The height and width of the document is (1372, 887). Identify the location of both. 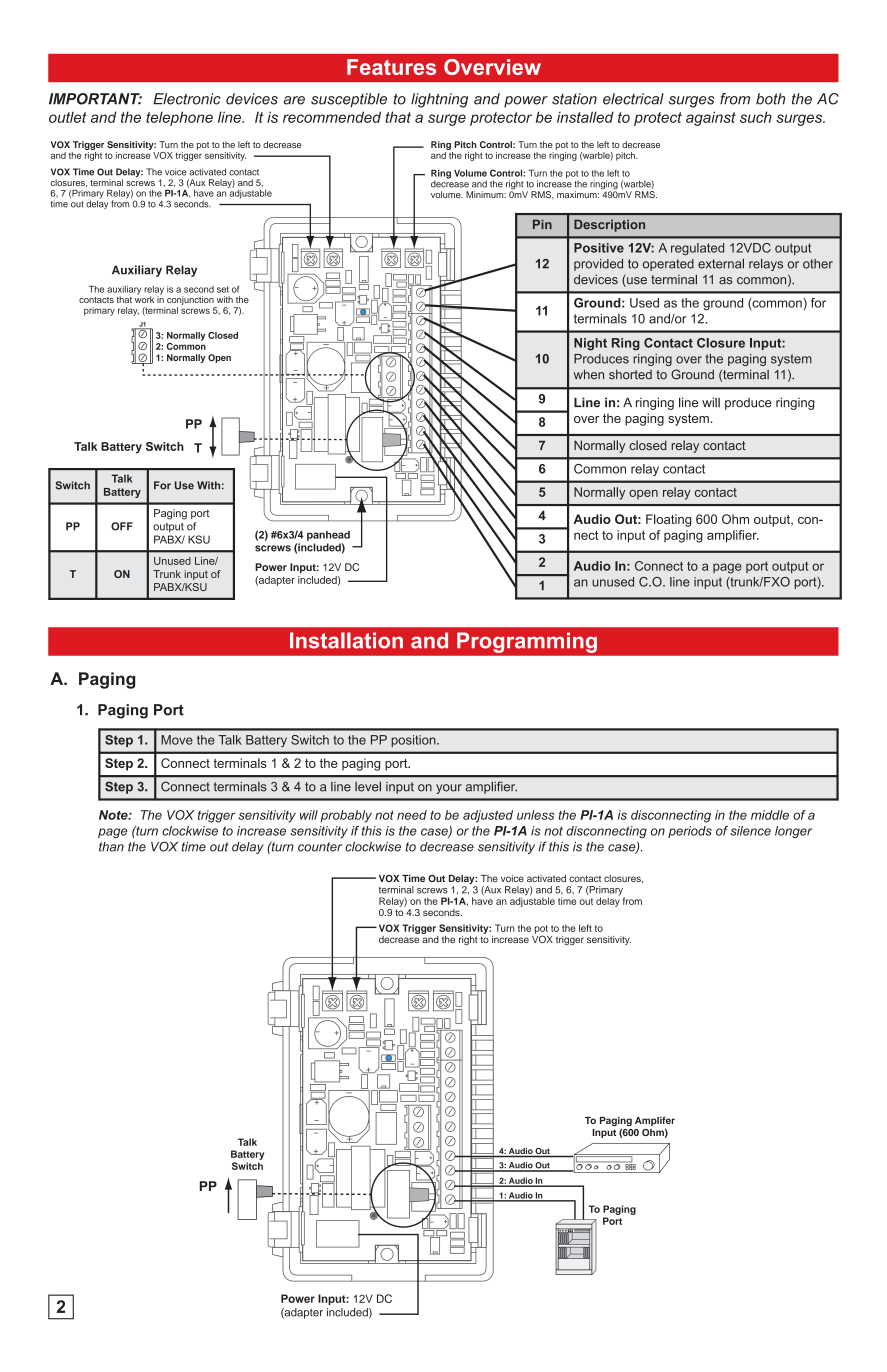
(770, 99).
